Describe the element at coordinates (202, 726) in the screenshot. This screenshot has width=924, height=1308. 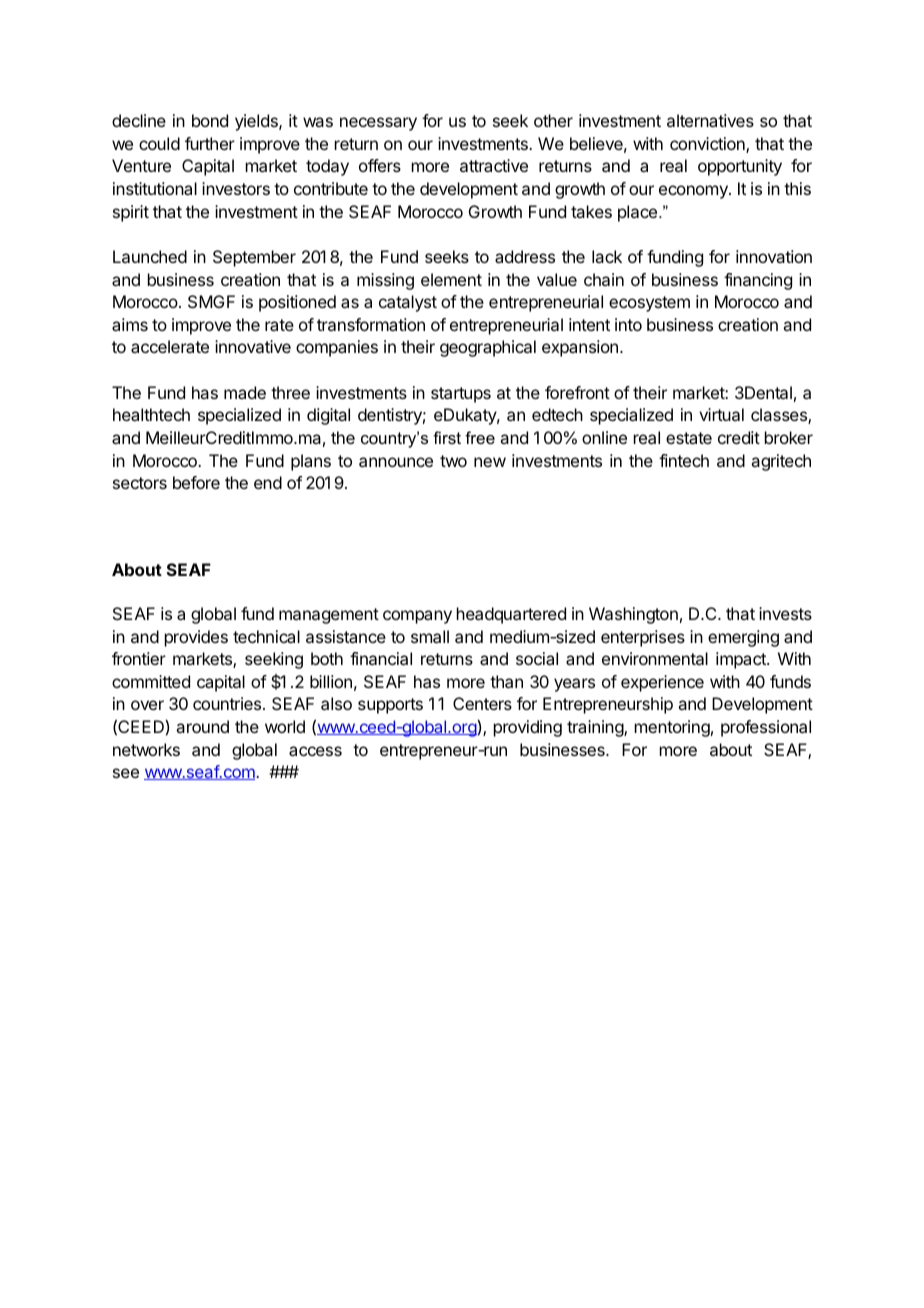
I see `around` at that location.
